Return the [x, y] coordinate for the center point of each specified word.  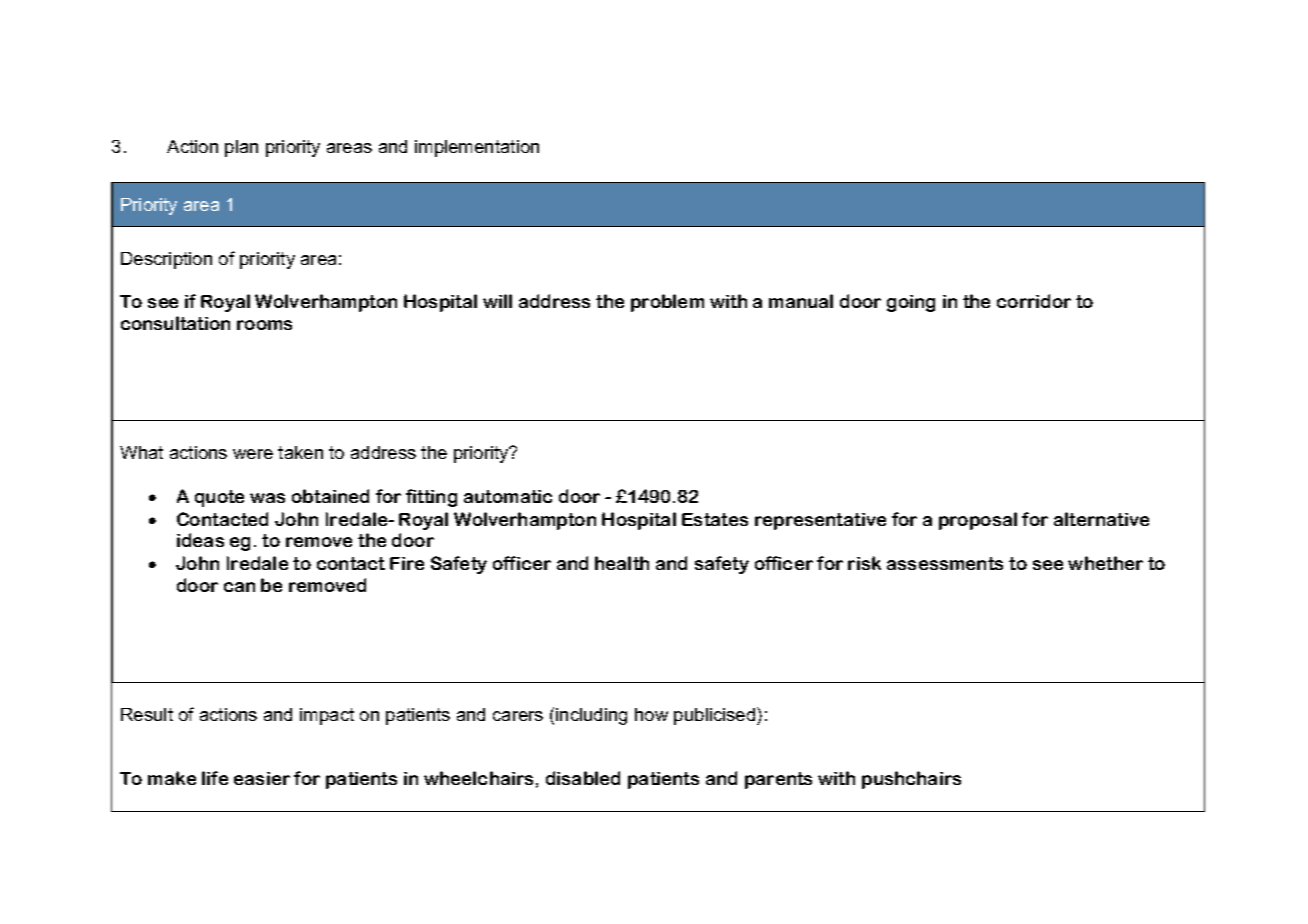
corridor [1034, 301]
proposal [978, 521]
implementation [477, 148]
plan [241, 148]
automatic [508, 496]
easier [262, 778]
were [253, 454]
